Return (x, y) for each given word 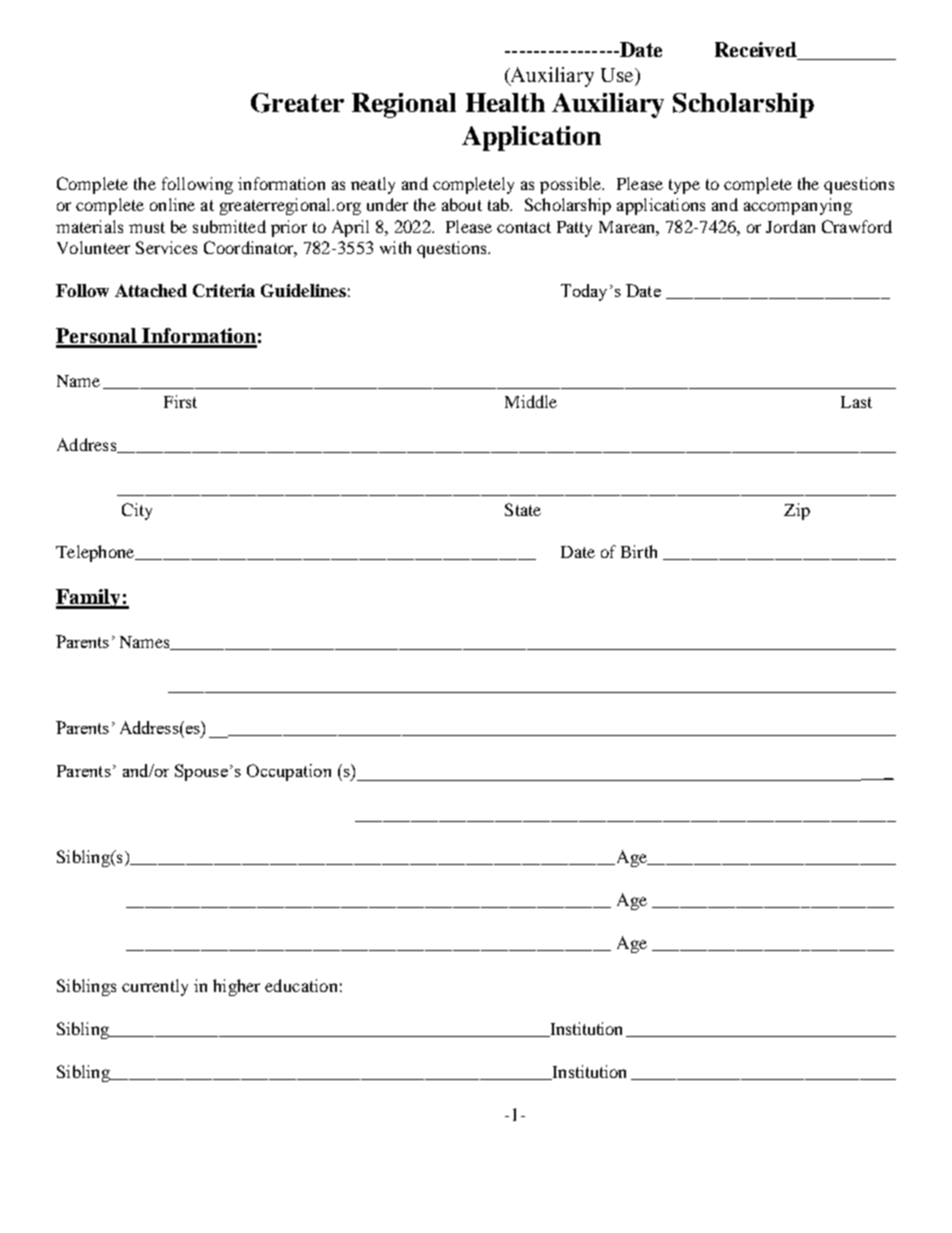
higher (236, 987)
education (301, 985)
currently (155, 987)
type (684, 186)
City (137, 511)
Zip (797, 511)
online (172, 204)
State (523, 509)
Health (505, 102)
